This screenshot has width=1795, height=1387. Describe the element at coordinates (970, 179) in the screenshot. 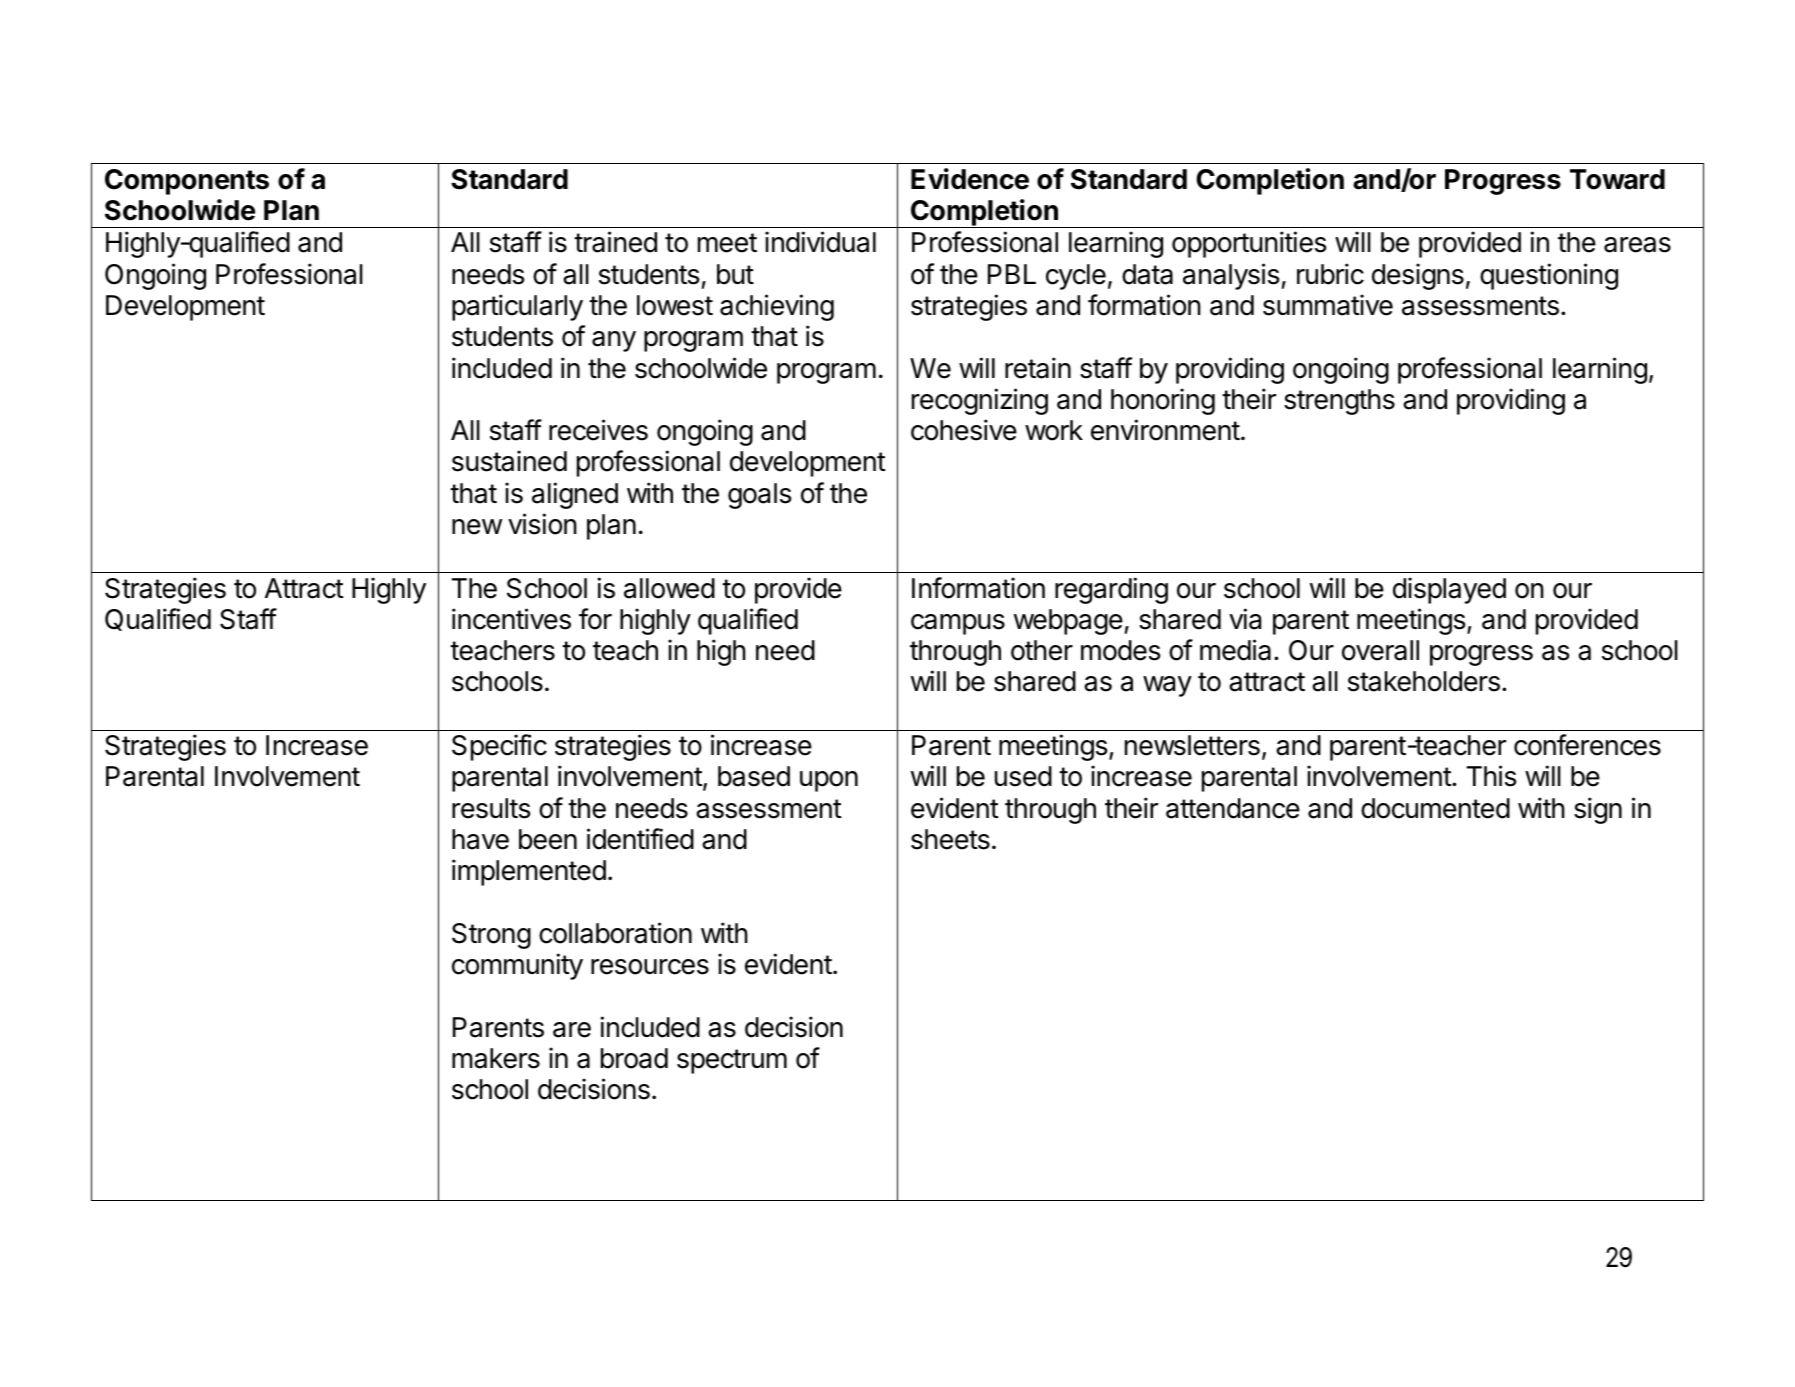

I see `Evidence` at that location.
